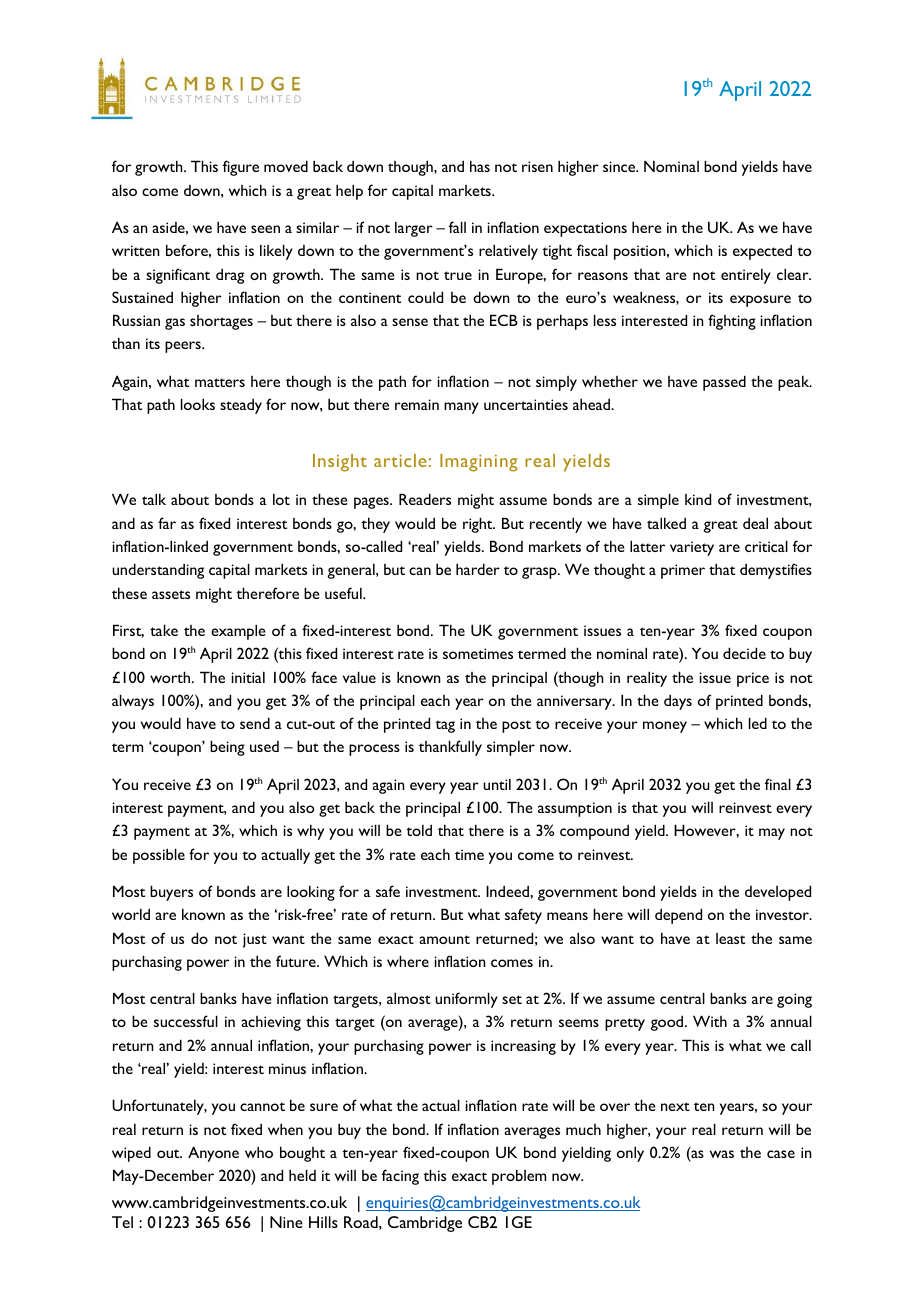 Image resolution: width=924 pixels, height=1308 pixels. Describe the element at coordinates (516, 726) in the image. I see `post` at that location.
